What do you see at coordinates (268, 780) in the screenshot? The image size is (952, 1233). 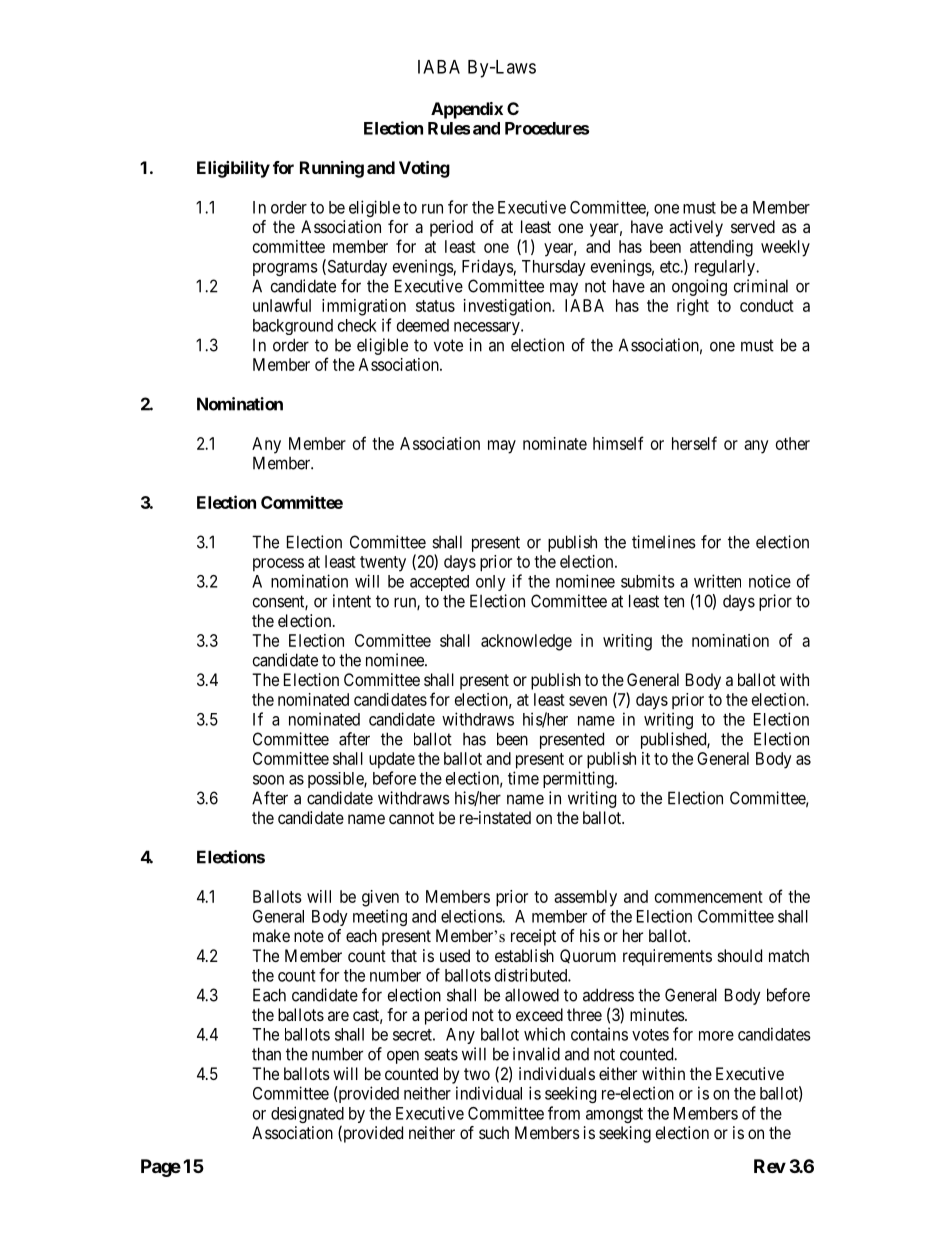 I see `soon` at bounding box center [268, 780].
